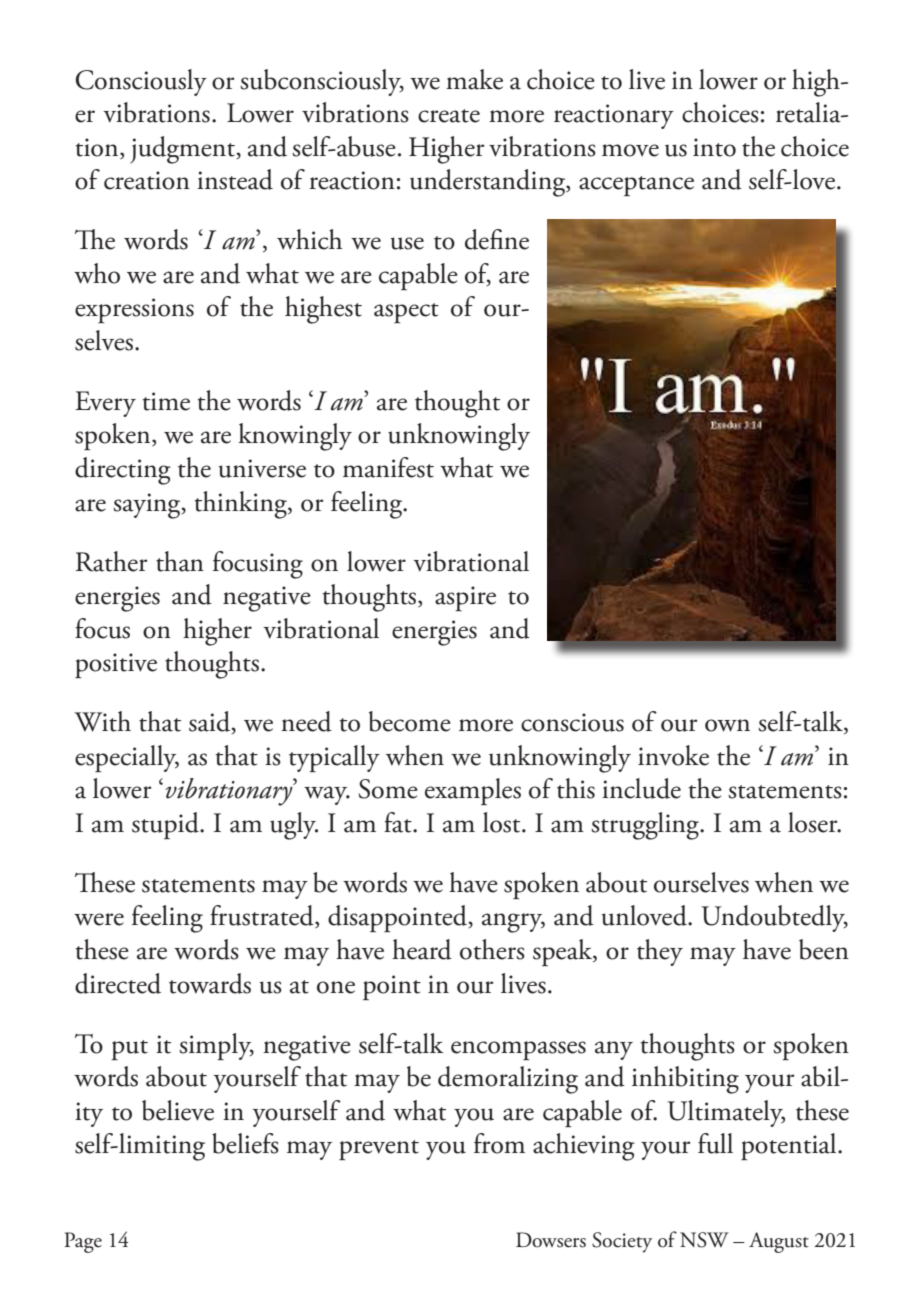  What do you see at coordinates (465, 598) in the page?
I see `aspire` at bounding box center [465, 598].
